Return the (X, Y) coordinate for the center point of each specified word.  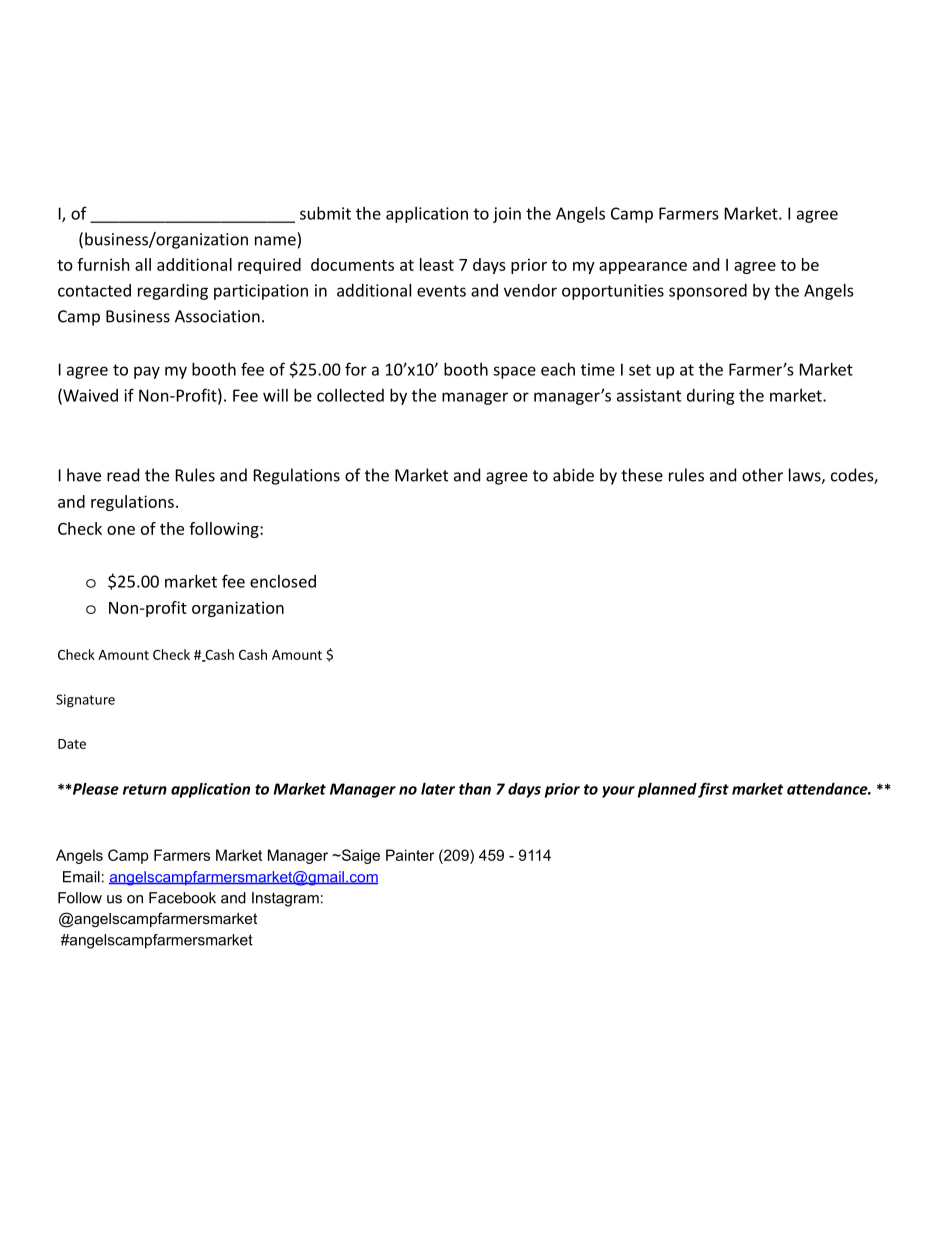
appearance (643, 268)
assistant (649, 395)
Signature (85, 701)
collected (350, 395)
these (642, 475)
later (438, 789)
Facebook (182, 898)
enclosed (283, 581)
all (143, 264)
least (437, 264)
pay (147, 372)
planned (667, 790)
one (121, 530)
